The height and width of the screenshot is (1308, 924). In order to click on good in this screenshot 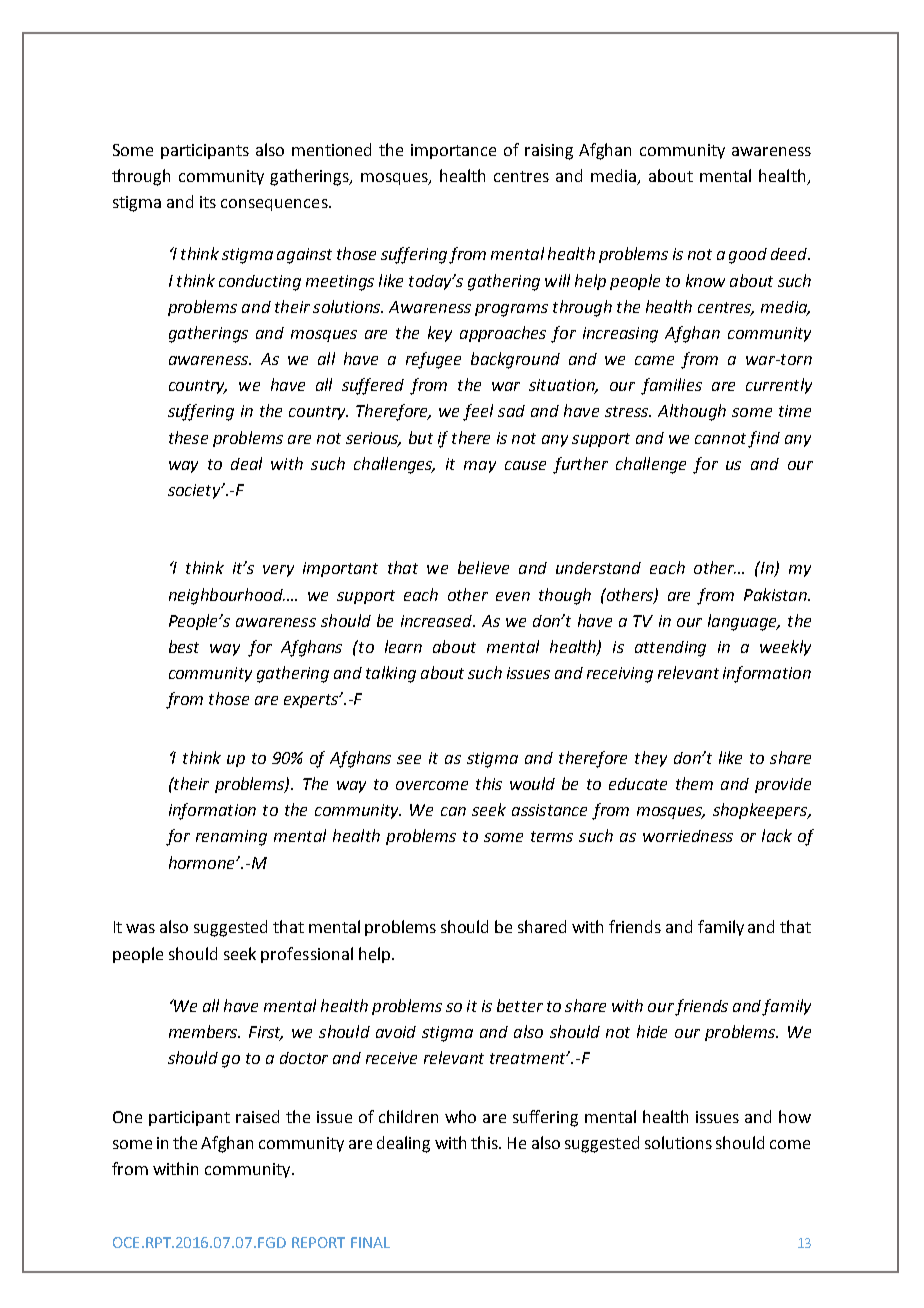, I will do `click(748, 256)`.
